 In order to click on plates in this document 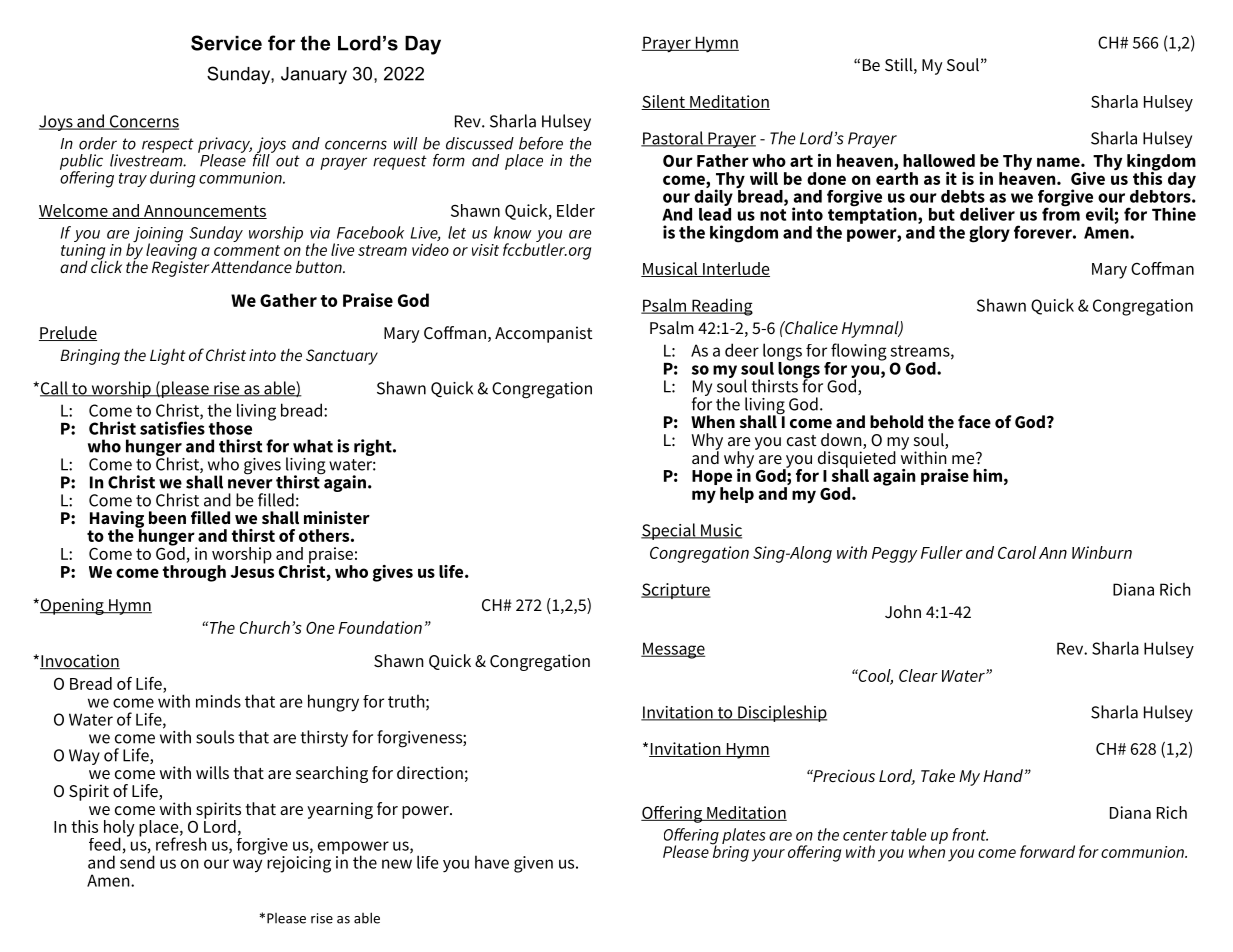, I will do `click(744, 836)`.
